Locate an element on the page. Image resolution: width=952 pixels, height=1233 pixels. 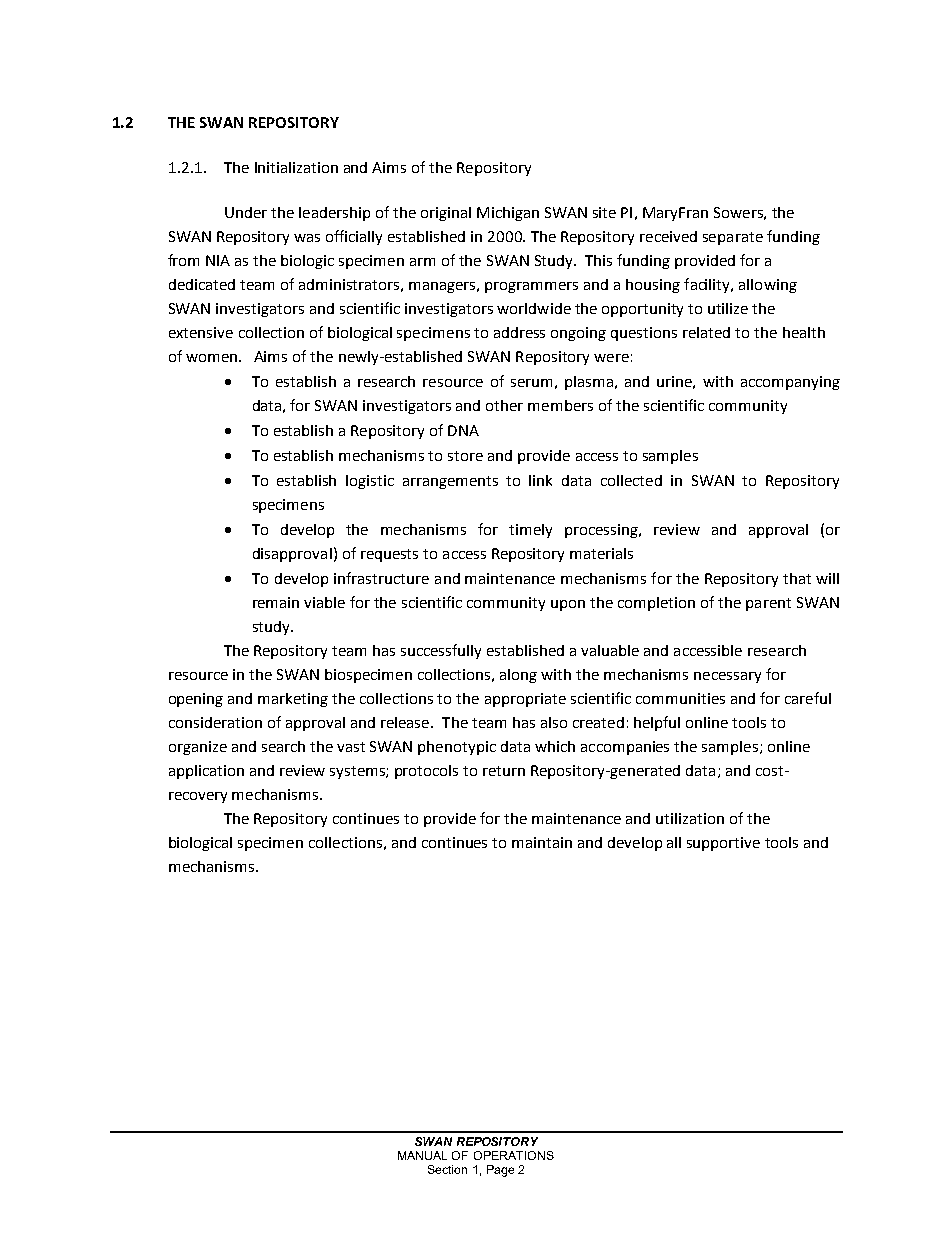
Page is located at coordinates (500, 1171).
